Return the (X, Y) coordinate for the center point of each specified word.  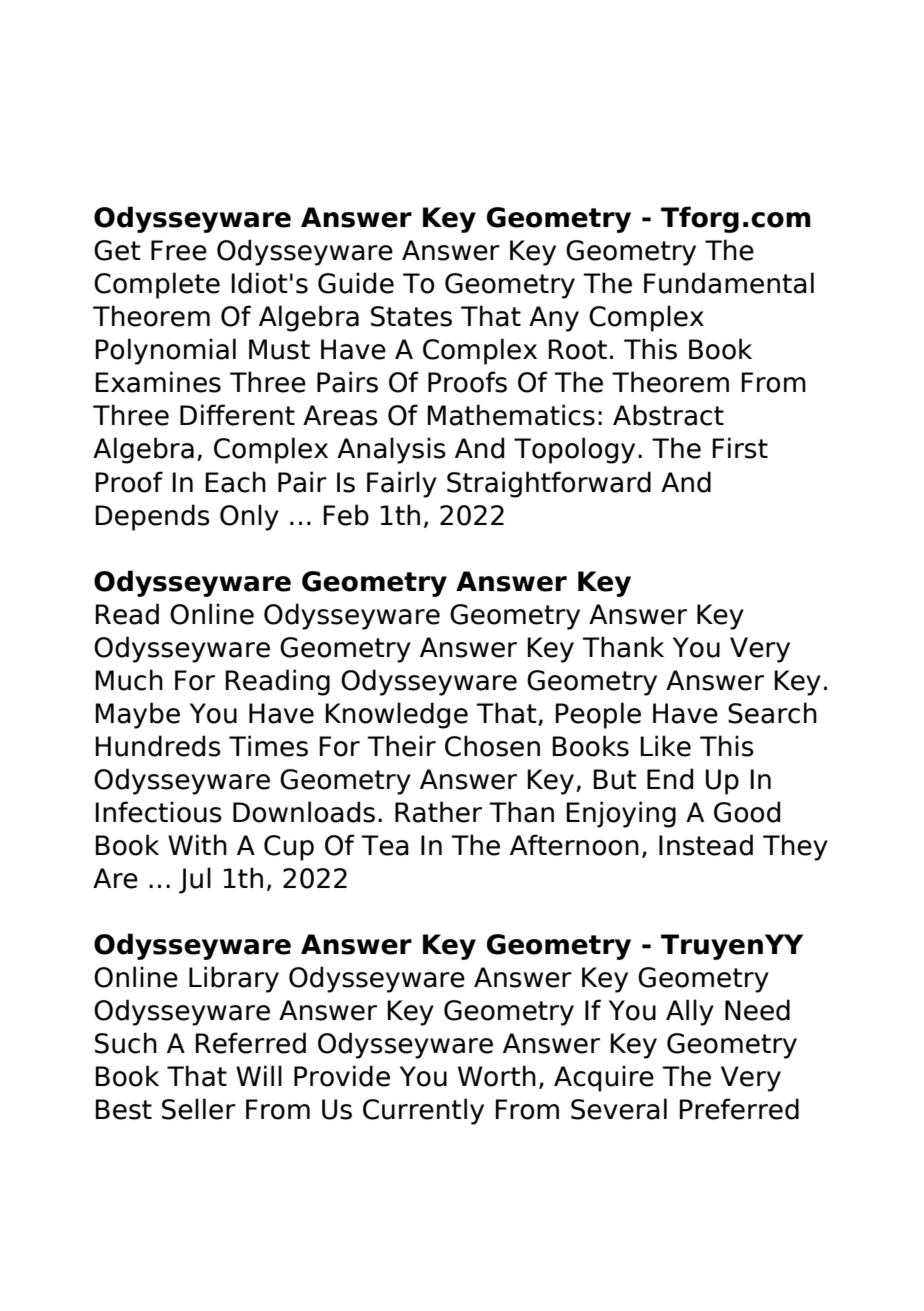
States (411, 316)
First (740, 448)
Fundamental (729, 283)
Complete (157, 285)
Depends (152, 517)
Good (747, 812)
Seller (199, 1109)
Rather (438, 812)
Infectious (158, 812)
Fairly (402, 484)
